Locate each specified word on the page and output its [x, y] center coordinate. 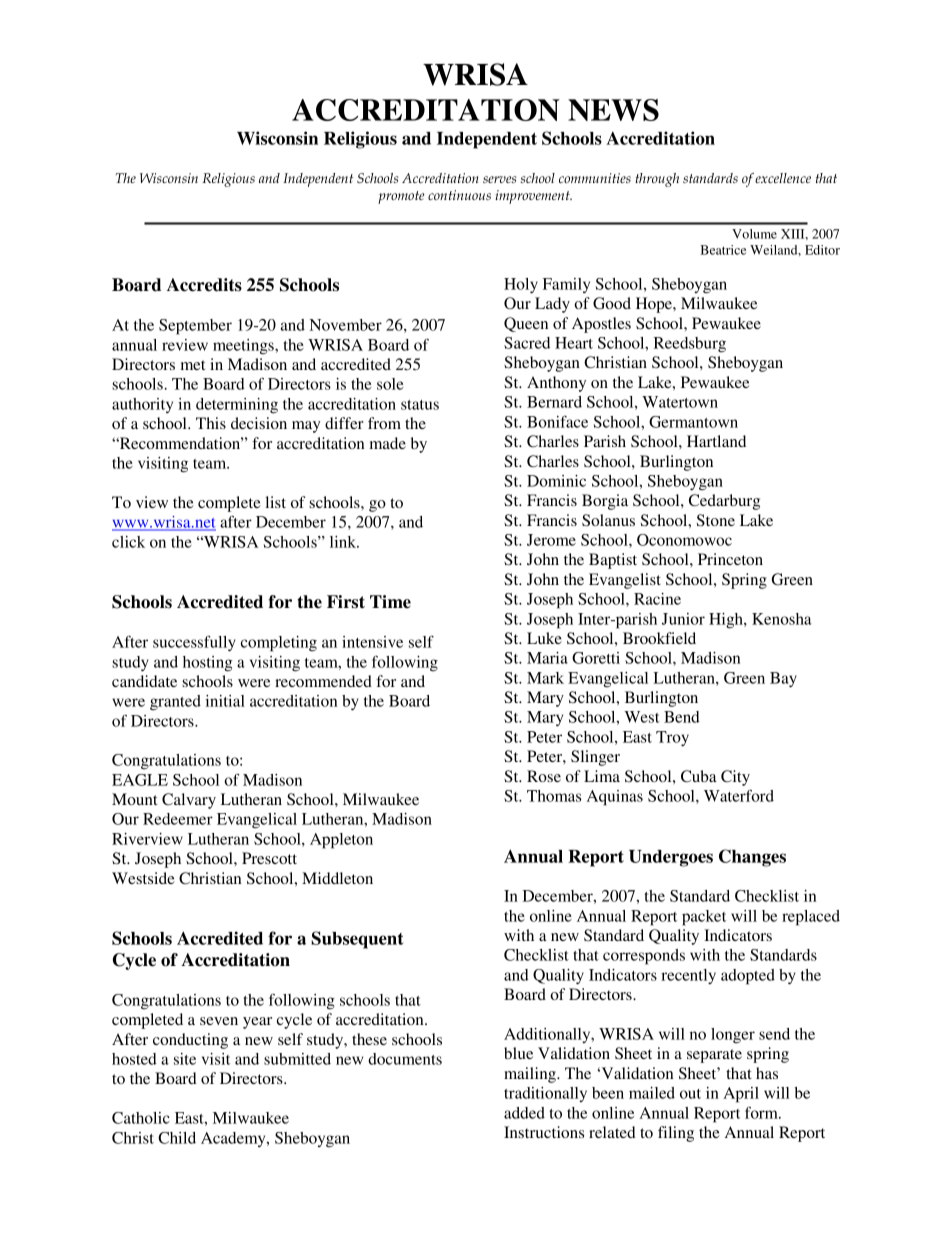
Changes [752, 858]
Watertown [680, 402]
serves [499, 179]
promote [401, 197]
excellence [783, 178]
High [727, 621]
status [420, 405]
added [524, 1113]
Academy [234, 1139]
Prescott [269, 858]
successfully [194, 643]
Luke [544, 638]
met [193, 365]
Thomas [554, 796]
